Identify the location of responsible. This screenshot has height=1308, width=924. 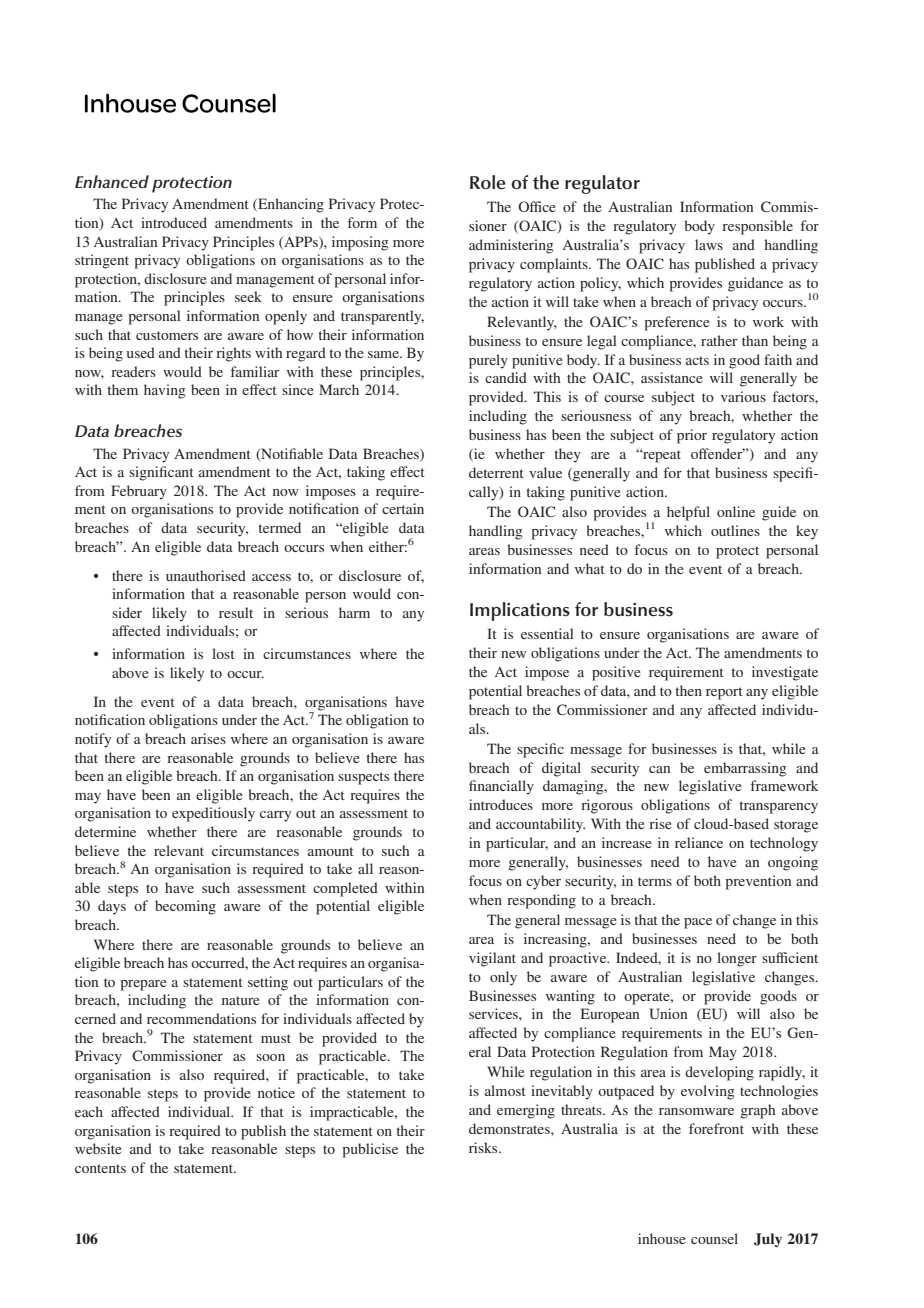
(757, 227).
